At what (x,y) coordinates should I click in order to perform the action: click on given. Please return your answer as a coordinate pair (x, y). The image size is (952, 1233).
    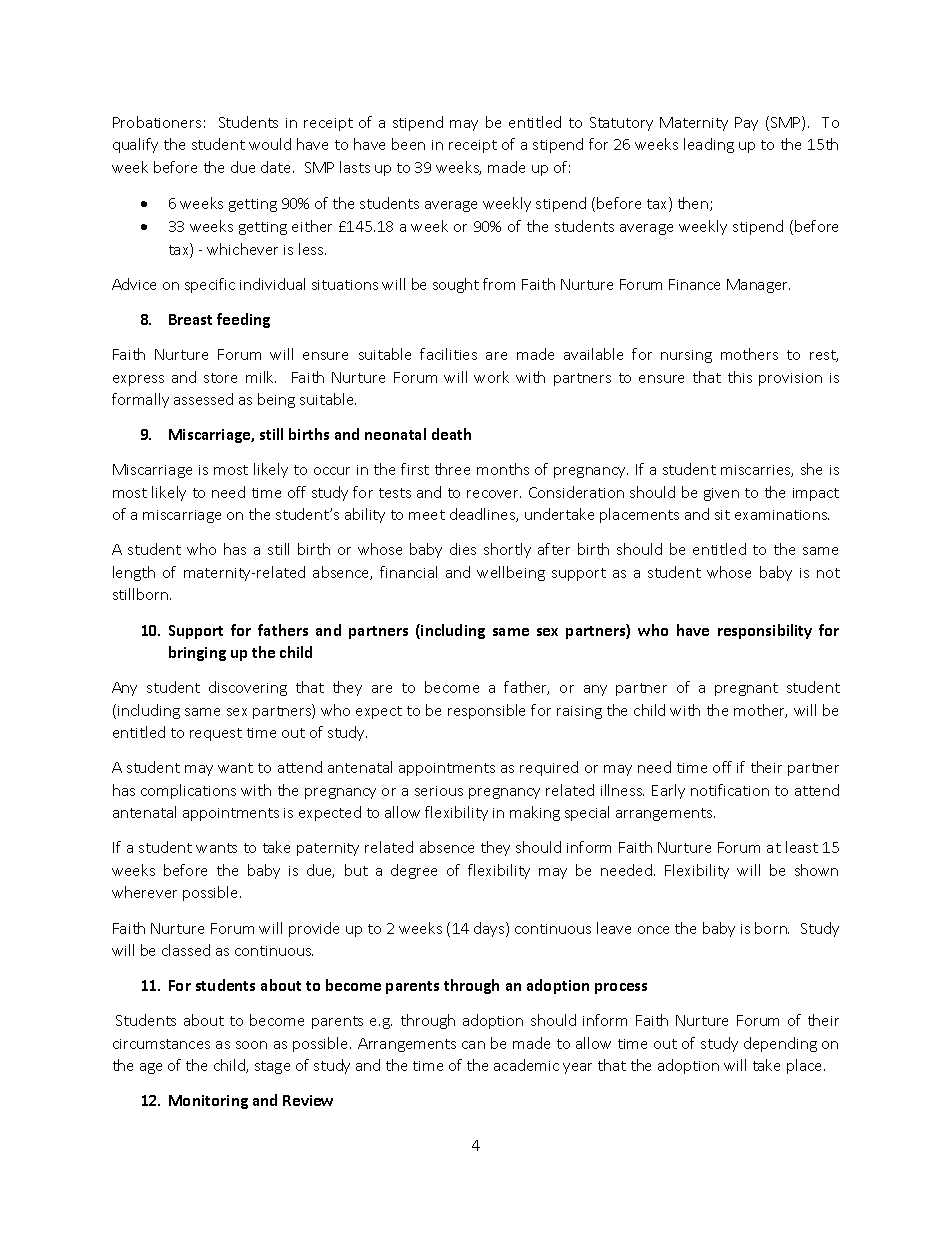
    Looking at the image, I should click on (721, 494).
